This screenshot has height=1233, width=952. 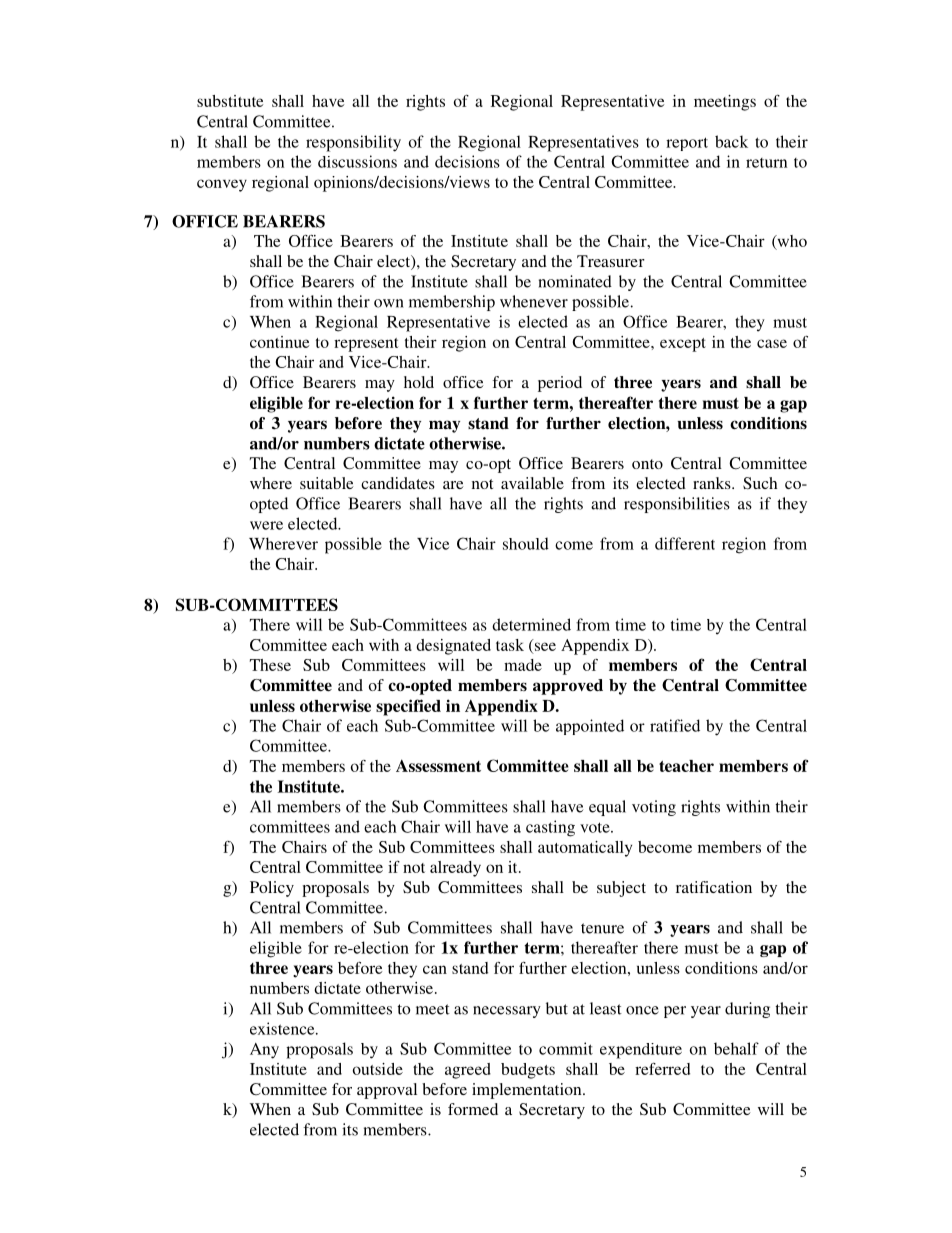 I want to click on substitute, so click(x=230, y=101).
